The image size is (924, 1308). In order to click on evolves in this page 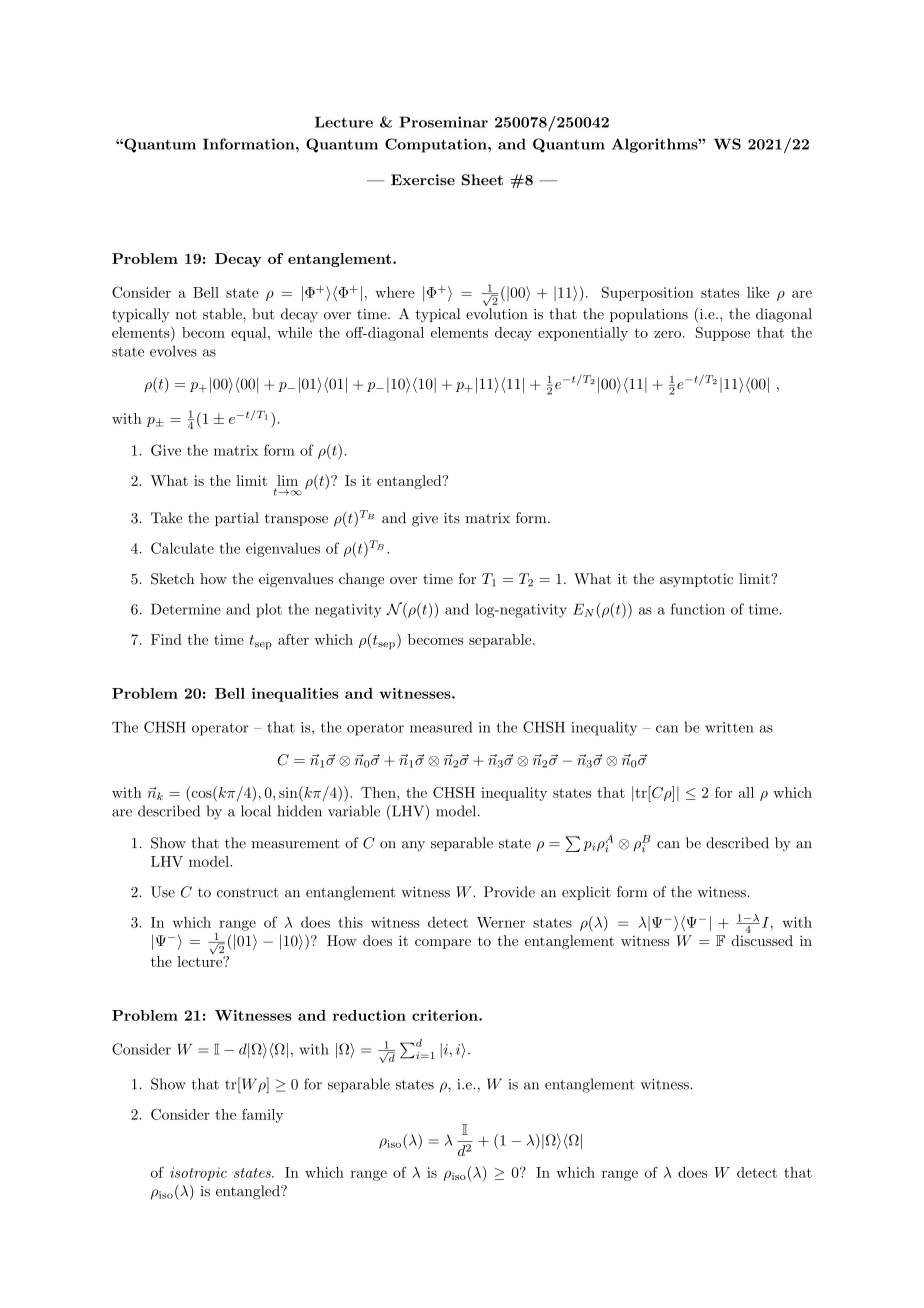, I will do `click(173, 351)`.
